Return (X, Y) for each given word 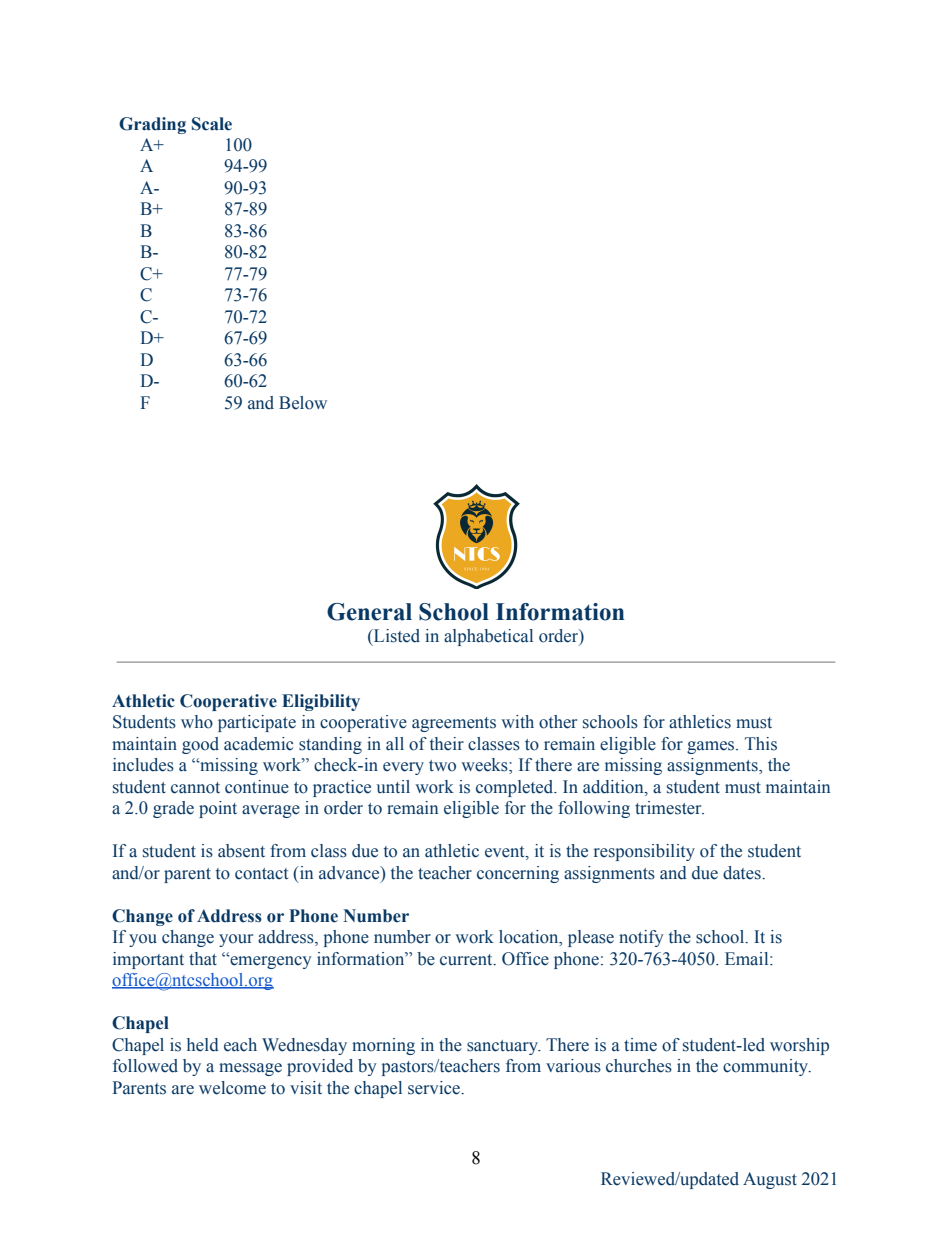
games (712, 747)
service (435, 1088)
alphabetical (488, 637)
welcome (232, 1088)
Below (303, 403)
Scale (212, 124)
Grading (152, 125)
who (197, 722)
